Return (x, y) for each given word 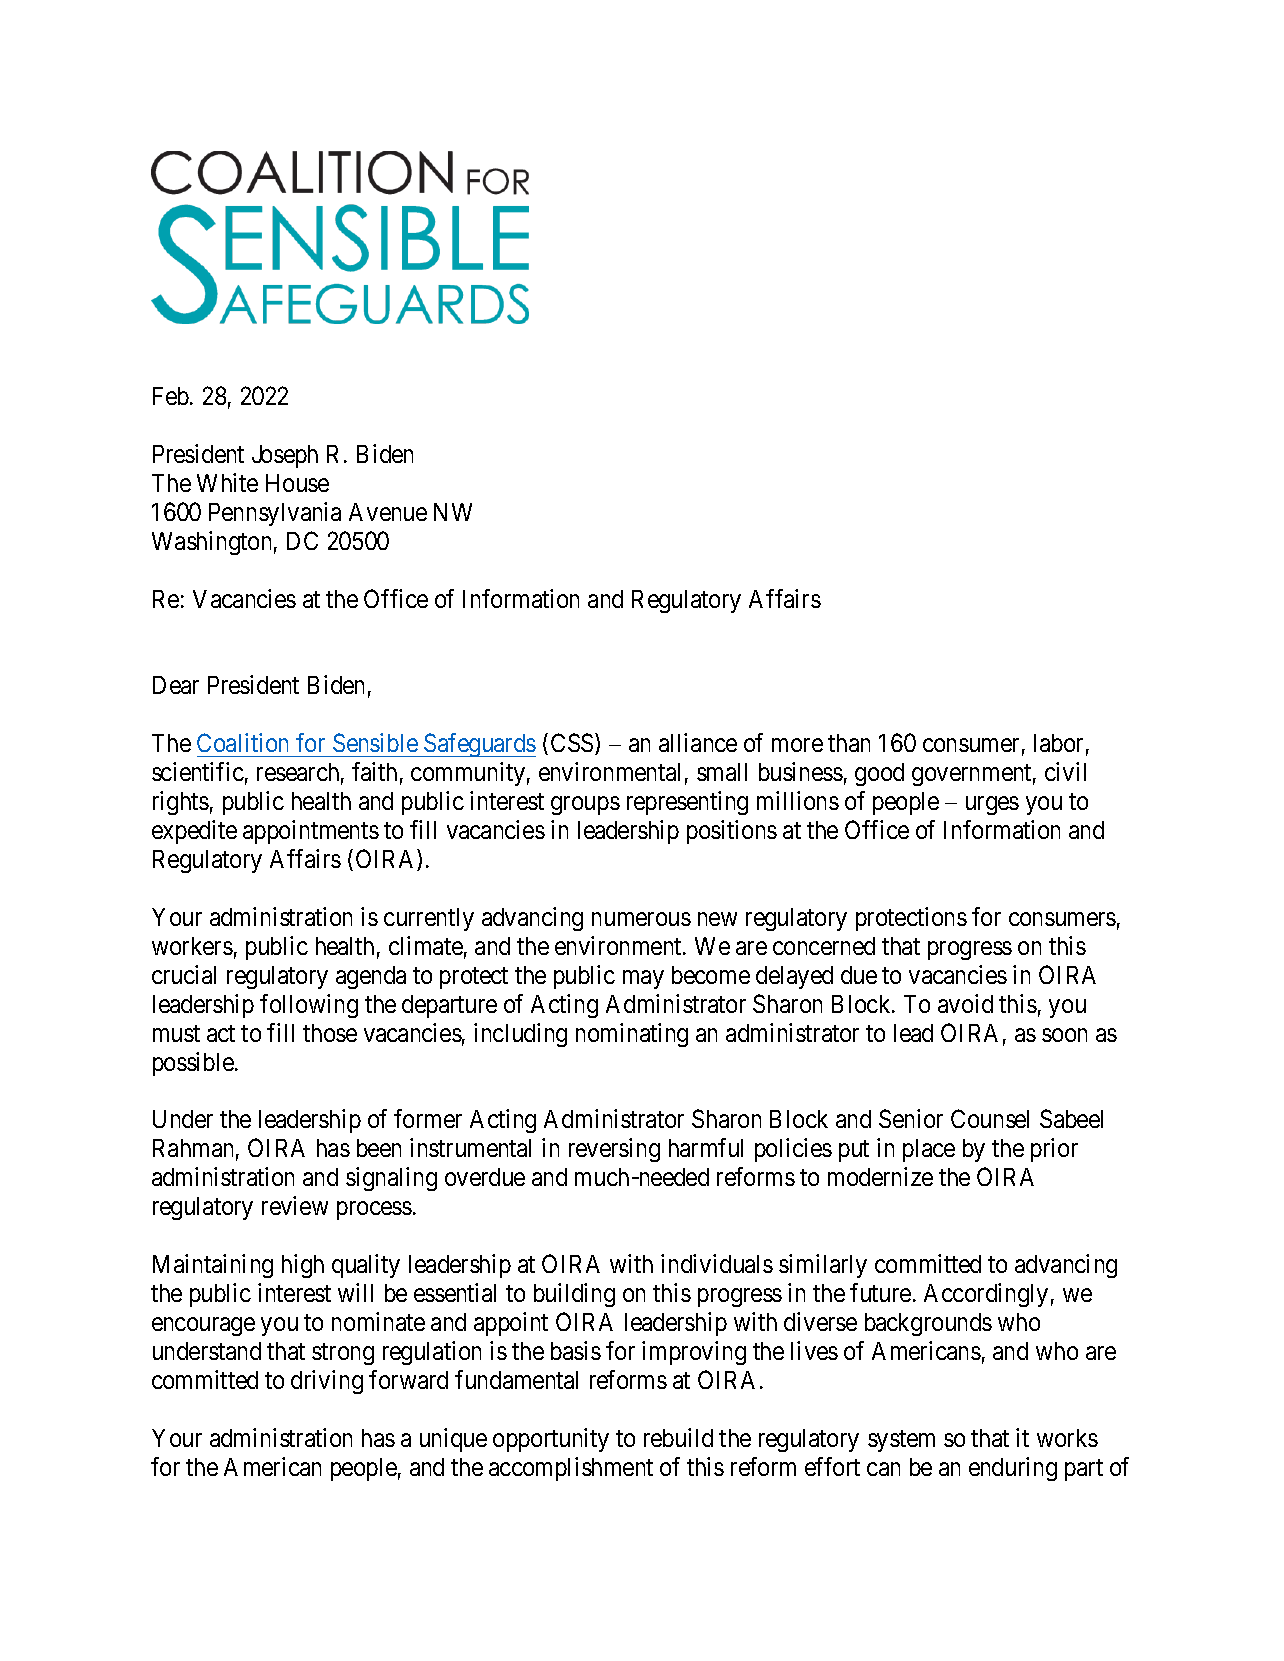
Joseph (285, 456)
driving (327, 1382)
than (849, 743)
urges (992, 806)
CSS (573, 744)
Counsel (990, 1118)
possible (194, 1064)
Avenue (388, 512)
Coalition (242, 742)
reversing (614, 1150)
